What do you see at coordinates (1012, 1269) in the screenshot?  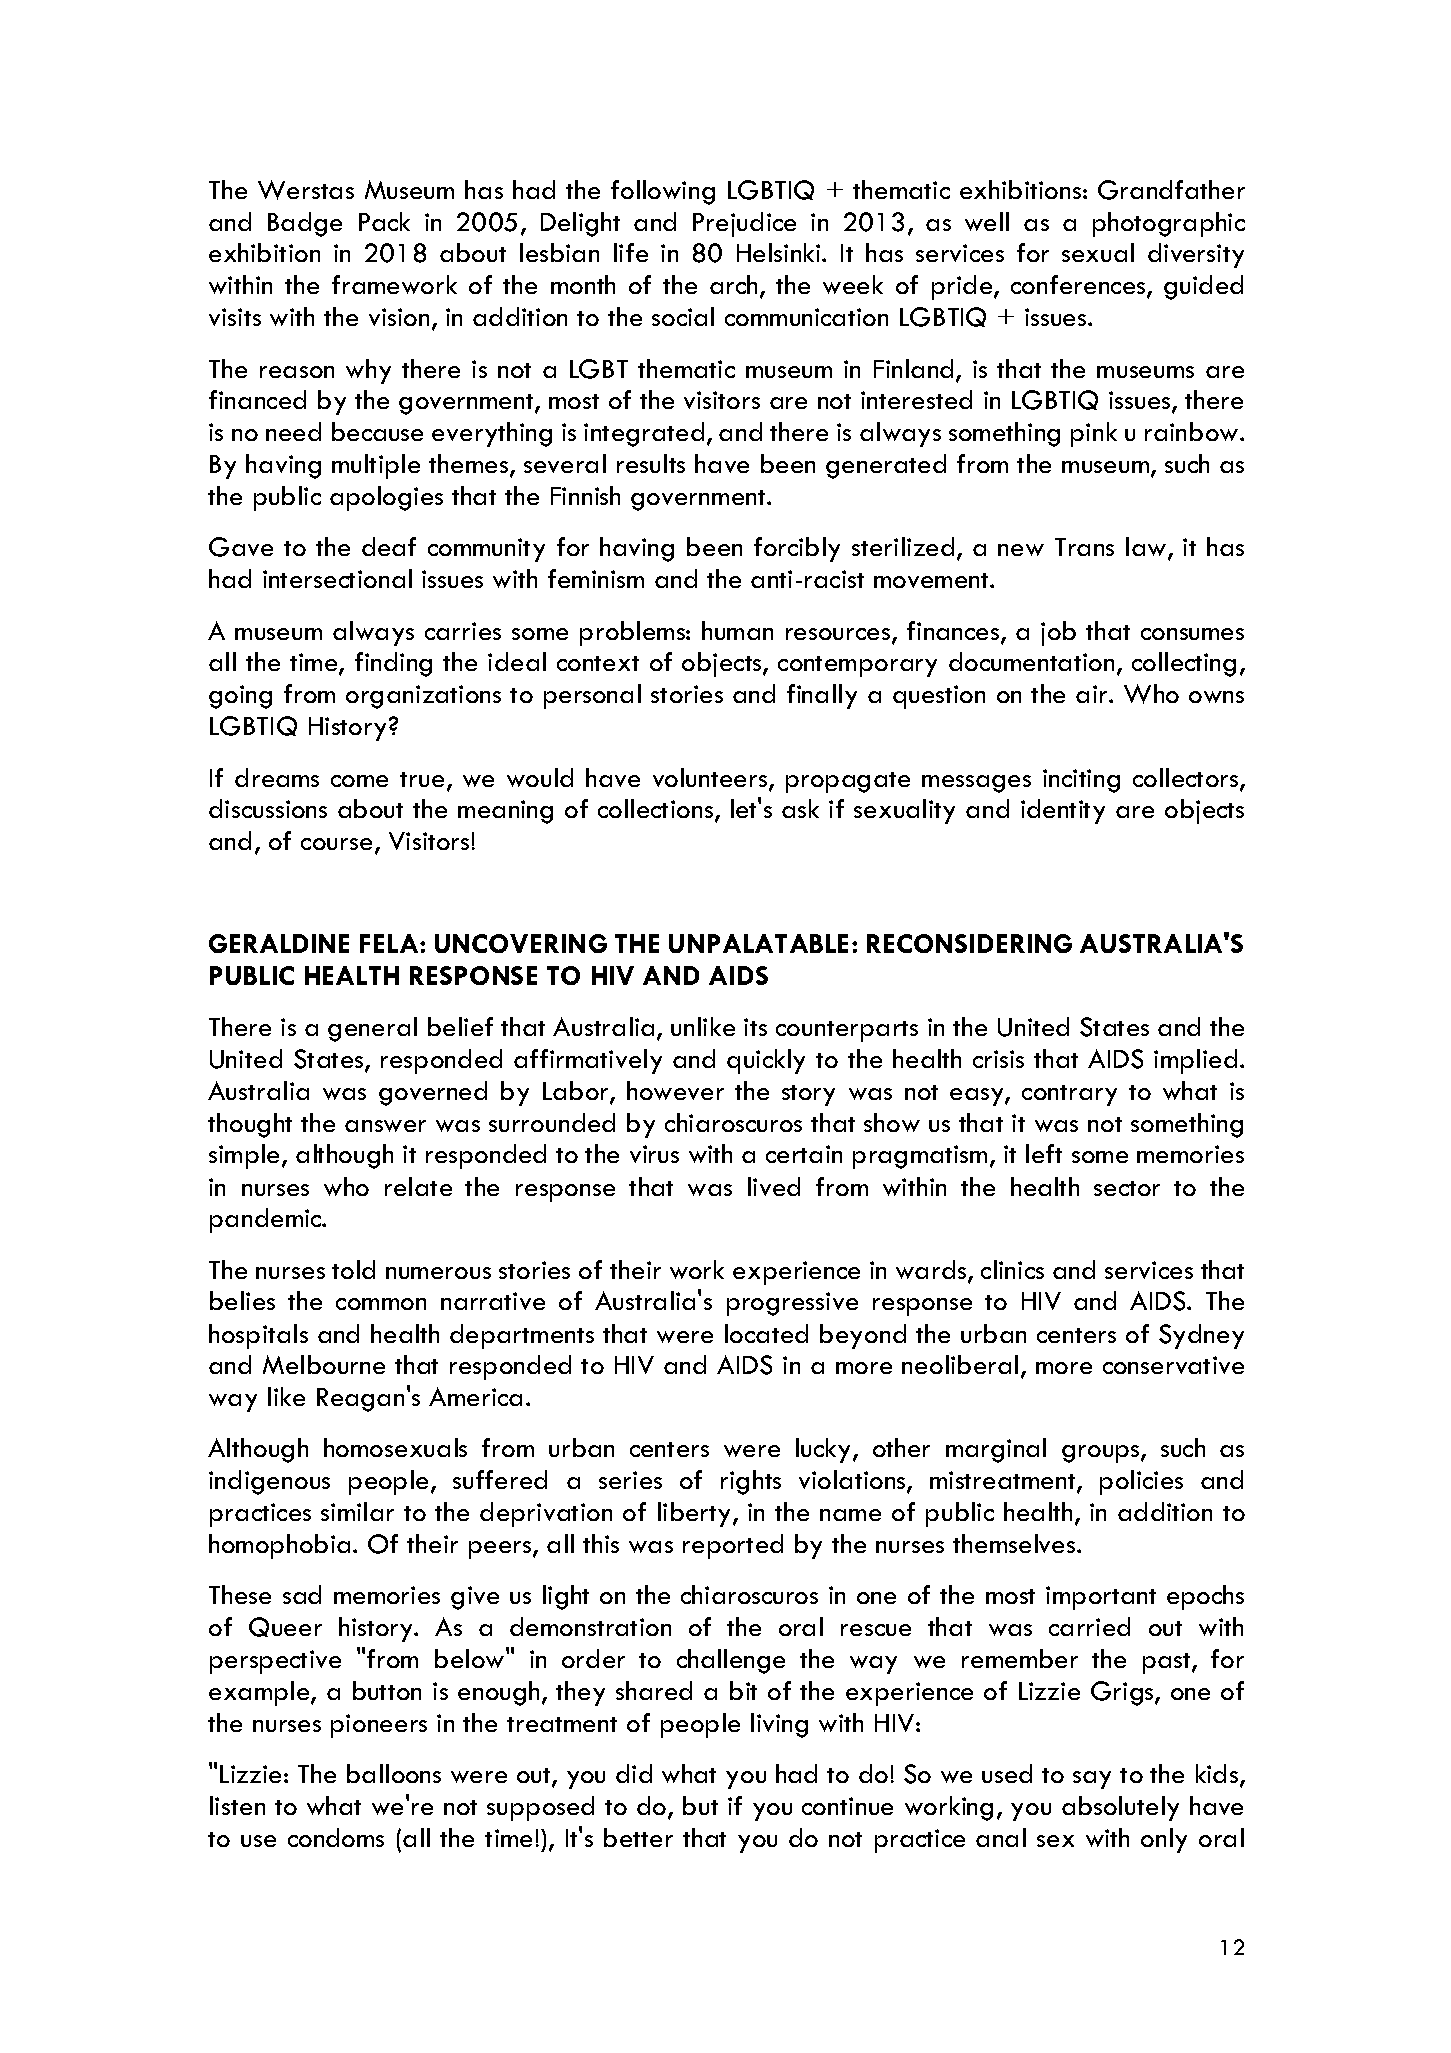 I see `clinics` at bounding box center [1012, 1269].
